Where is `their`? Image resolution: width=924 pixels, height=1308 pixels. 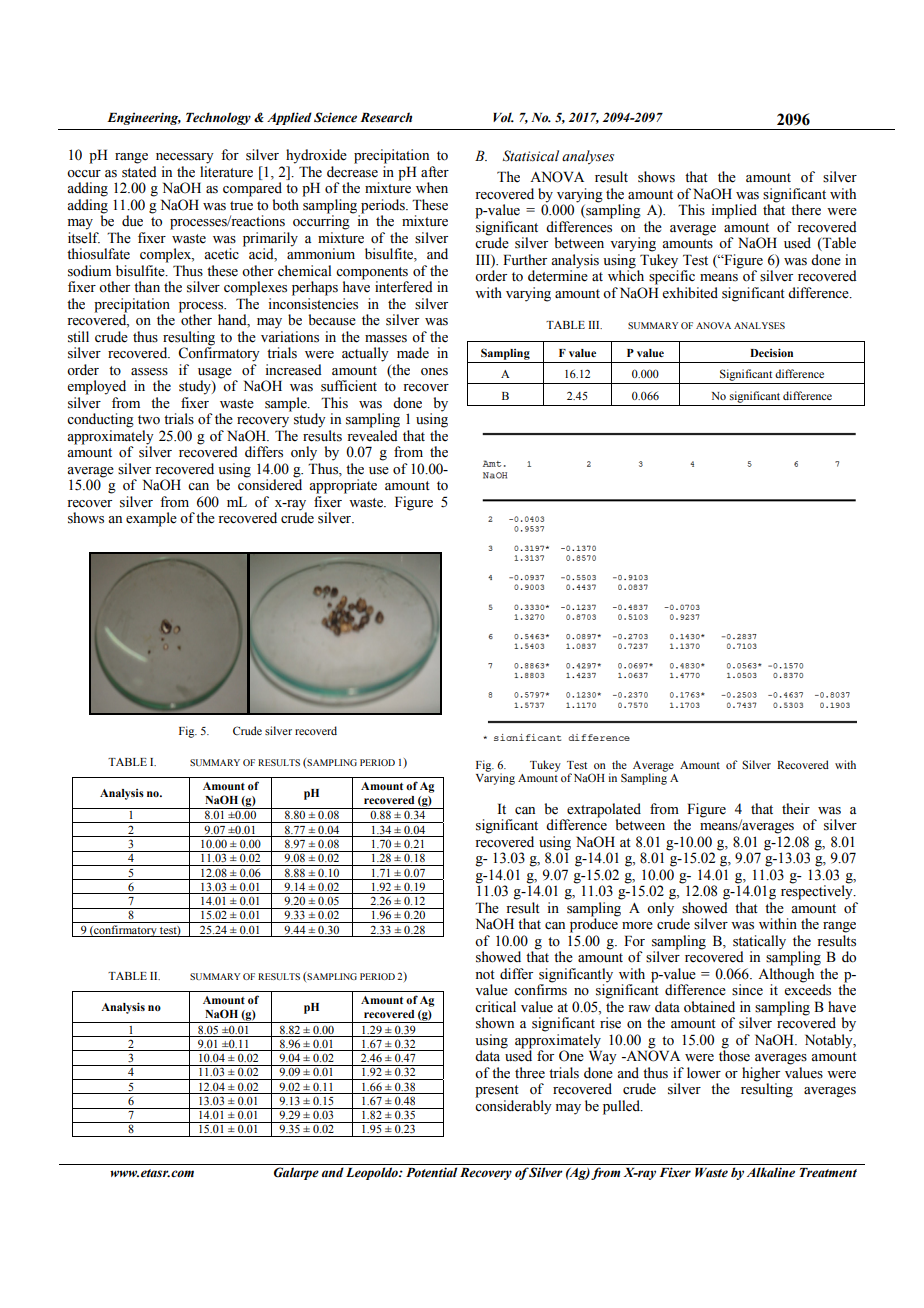 their is located at coordinates (796, 809).
